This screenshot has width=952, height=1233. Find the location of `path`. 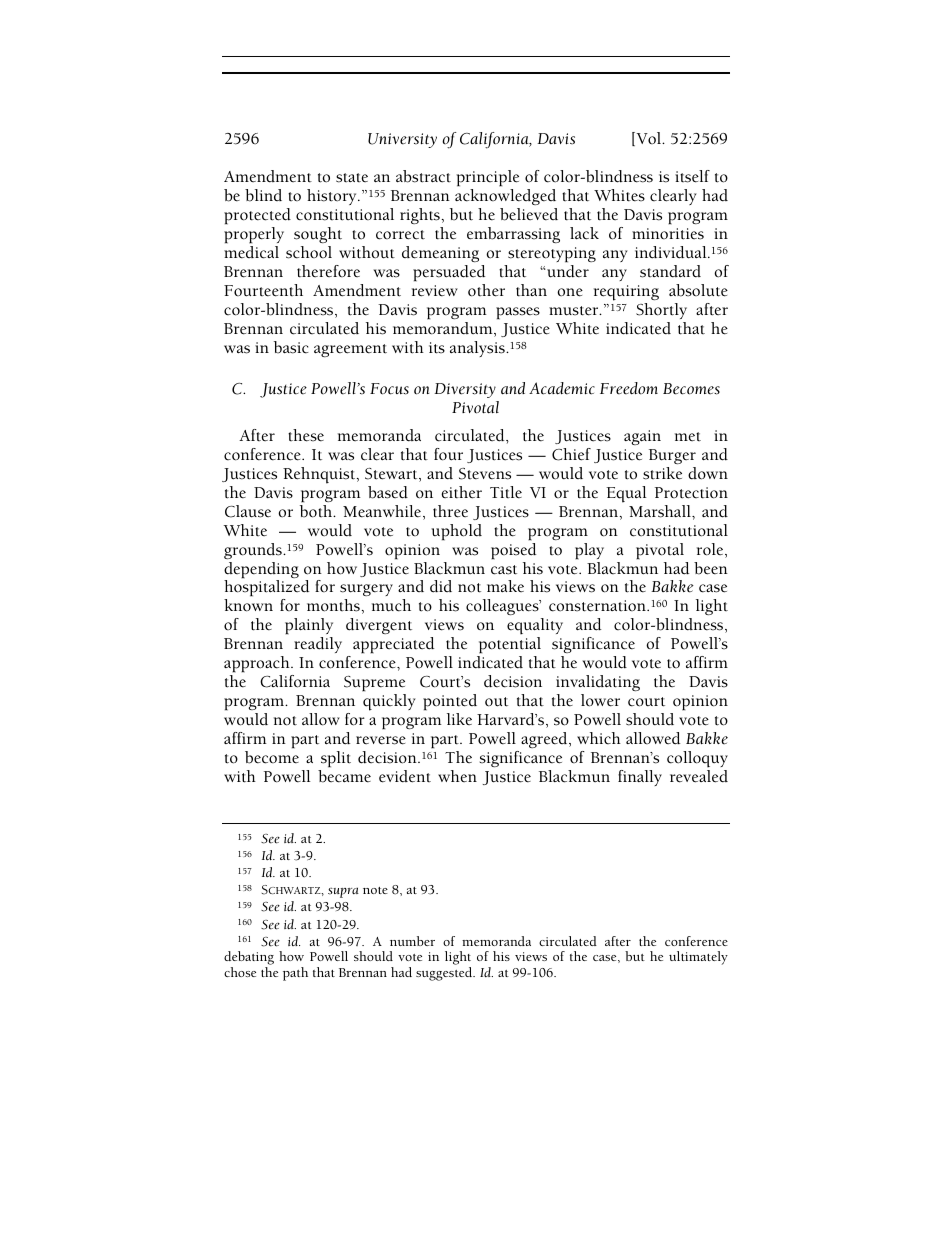

path is located at coordinates (295, 974).
